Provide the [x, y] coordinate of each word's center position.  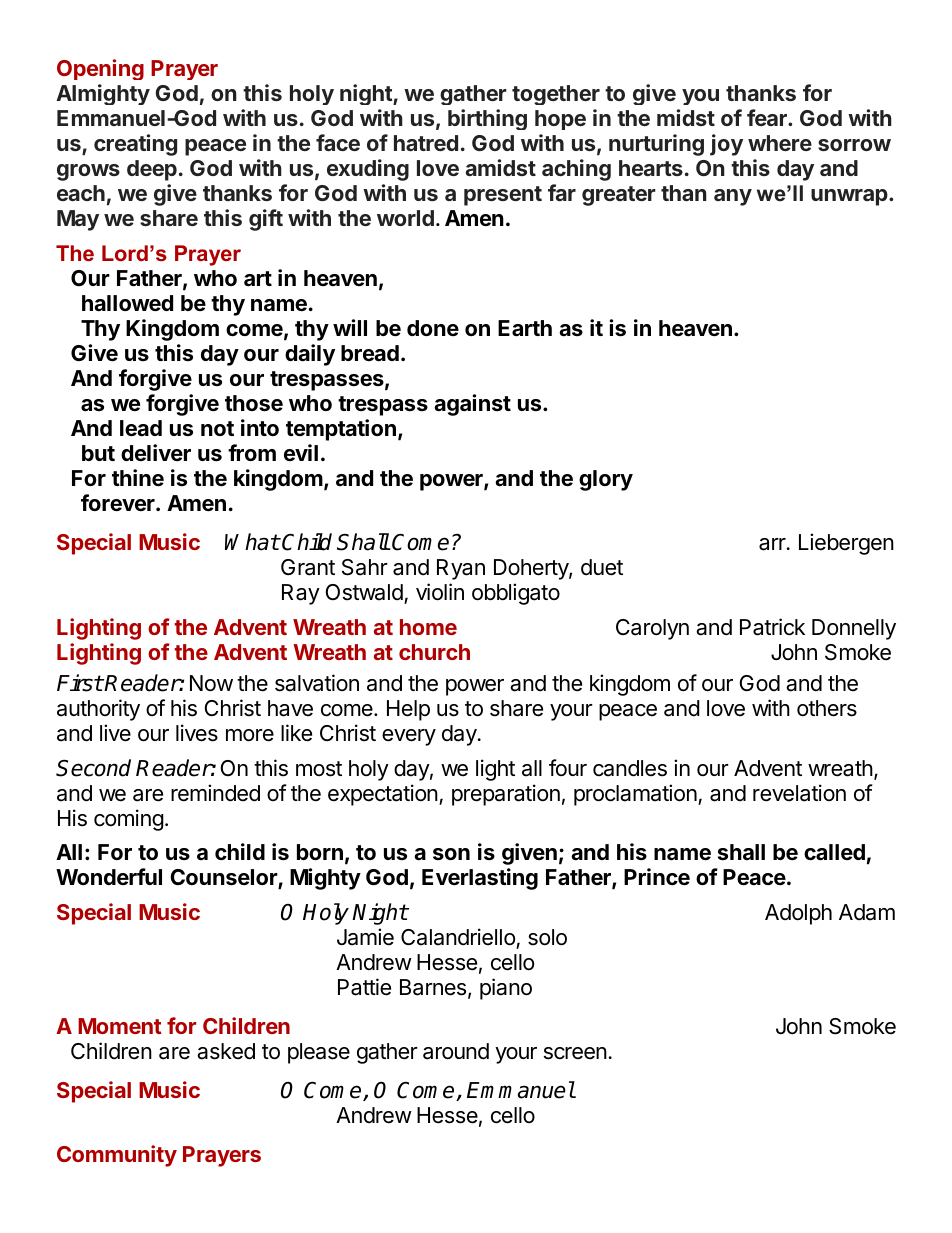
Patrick [772, 627]
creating [135, 145]
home [428, 627]
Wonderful [109, 876]
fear [768, 117]
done [433, 328]
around [456, 1051]
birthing [487, 119]
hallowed [127, 303]
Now [211, 683]
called [834, 852]
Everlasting [480, 879]
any [733, 197]
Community [117, 1156]
